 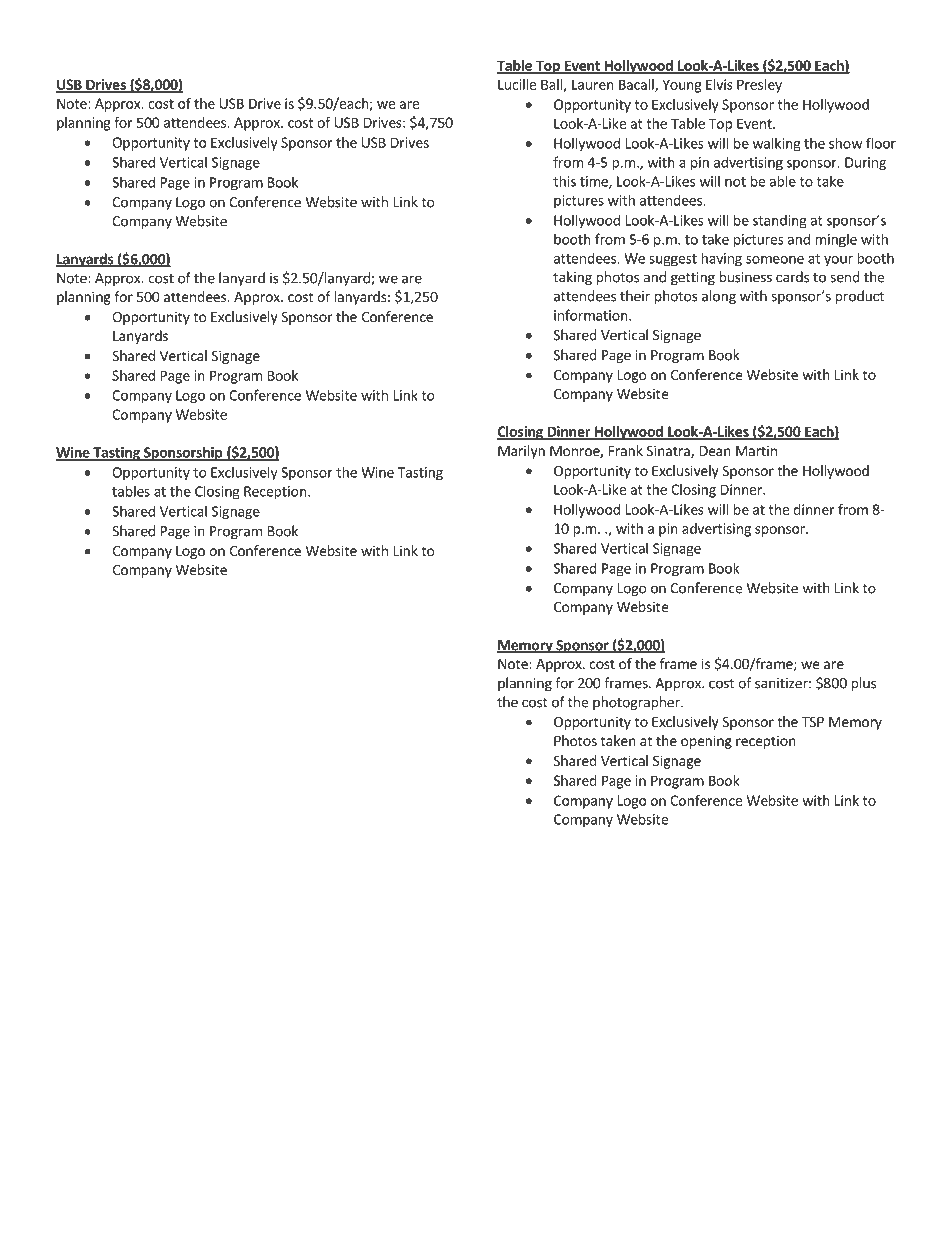 I want to click on photographer, so click(x=637, y=703).
